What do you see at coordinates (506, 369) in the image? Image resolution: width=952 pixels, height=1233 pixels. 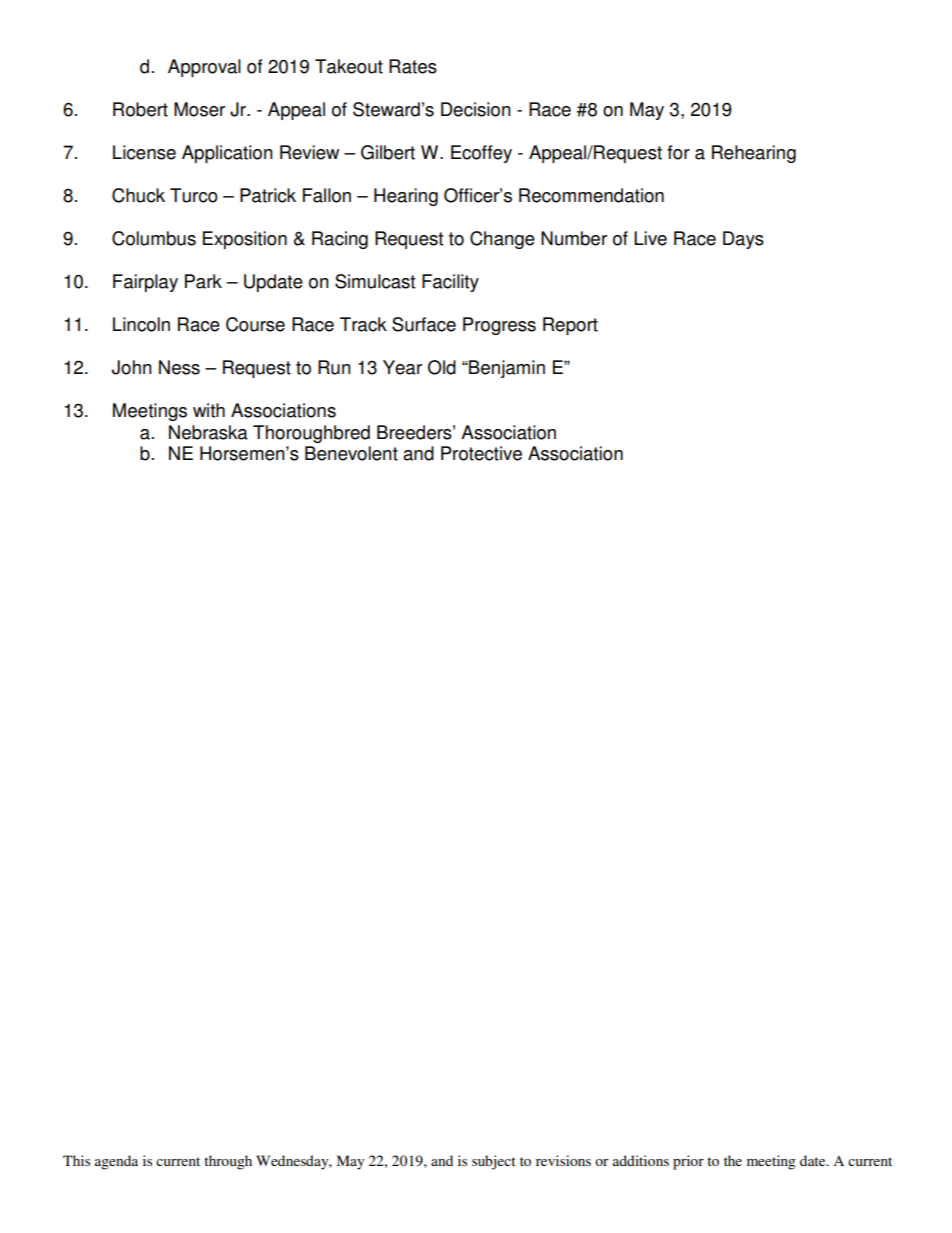 I see `Benjamin` at bounding box center [506, 369].
